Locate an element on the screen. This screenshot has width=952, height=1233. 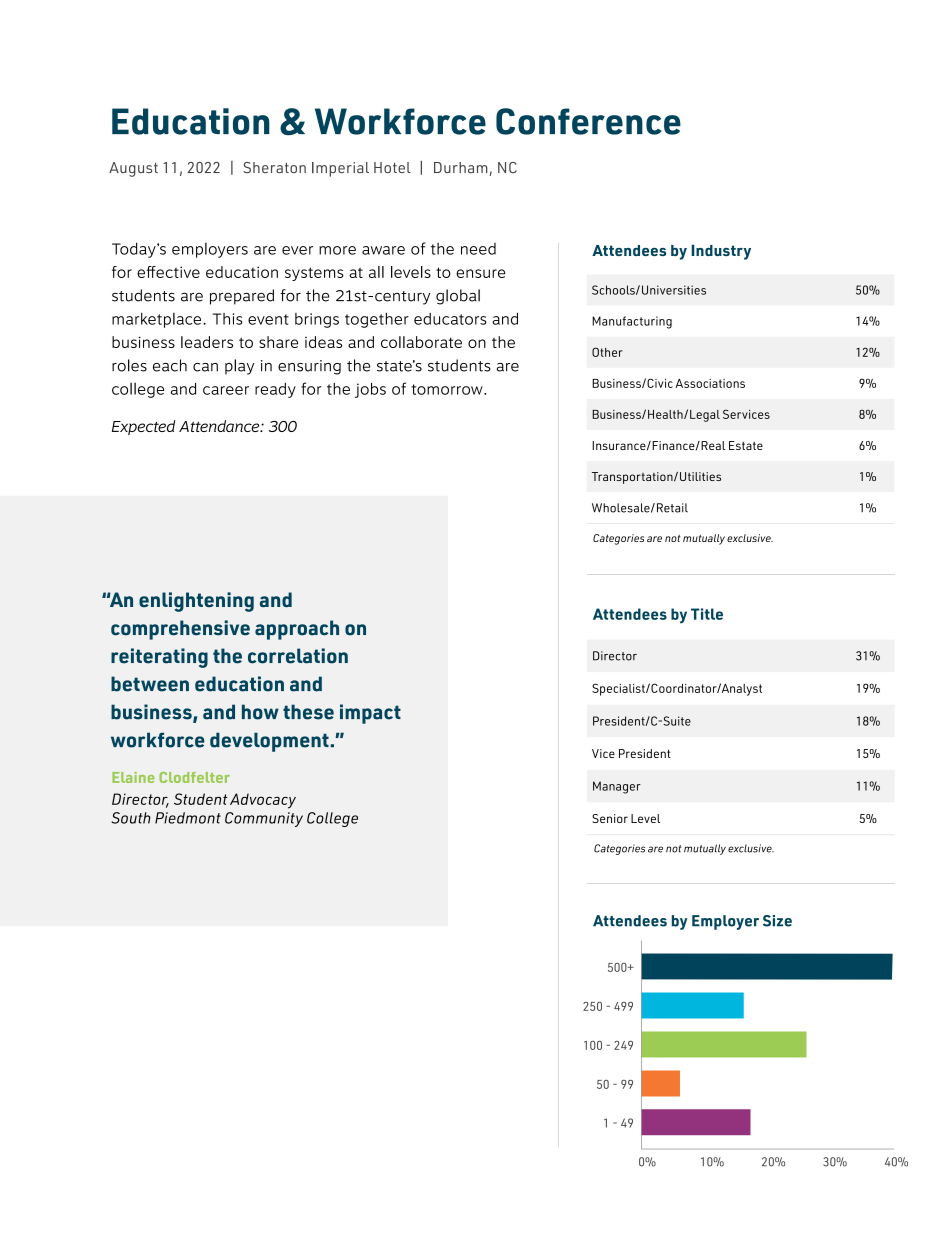
Associations is located at coordinates (710, 383).
